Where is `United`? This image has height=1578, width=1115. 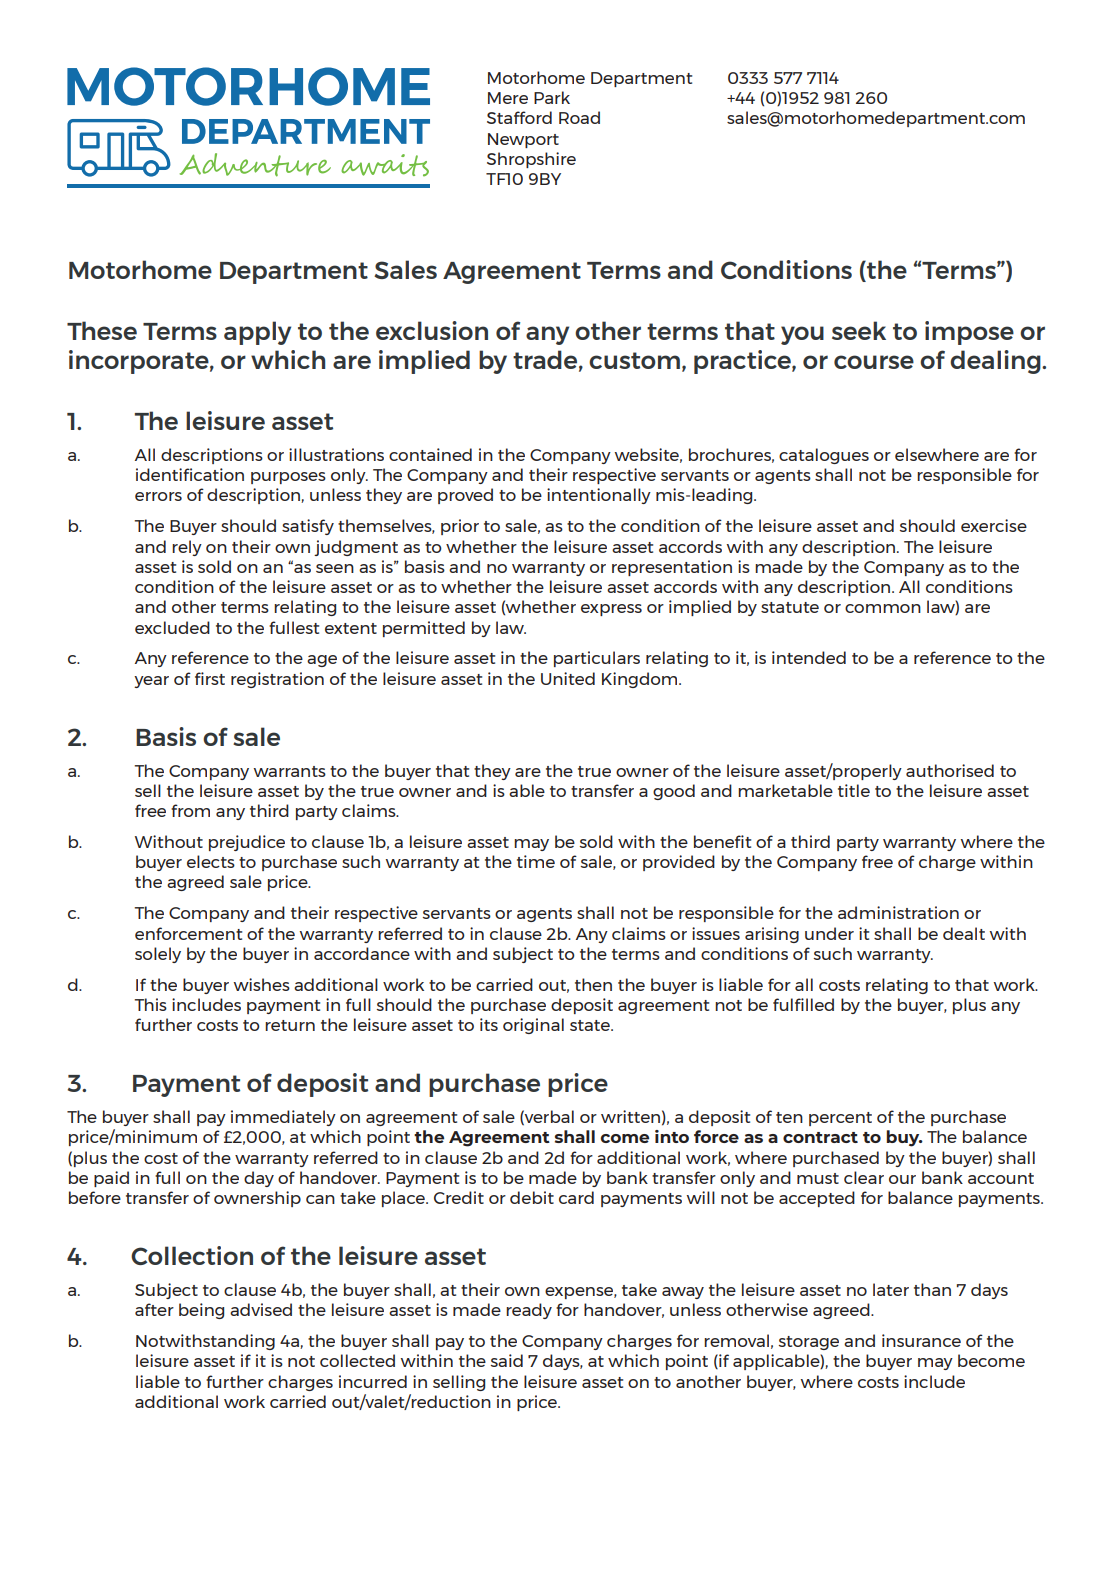 United is located at coordinates (568, 678).
